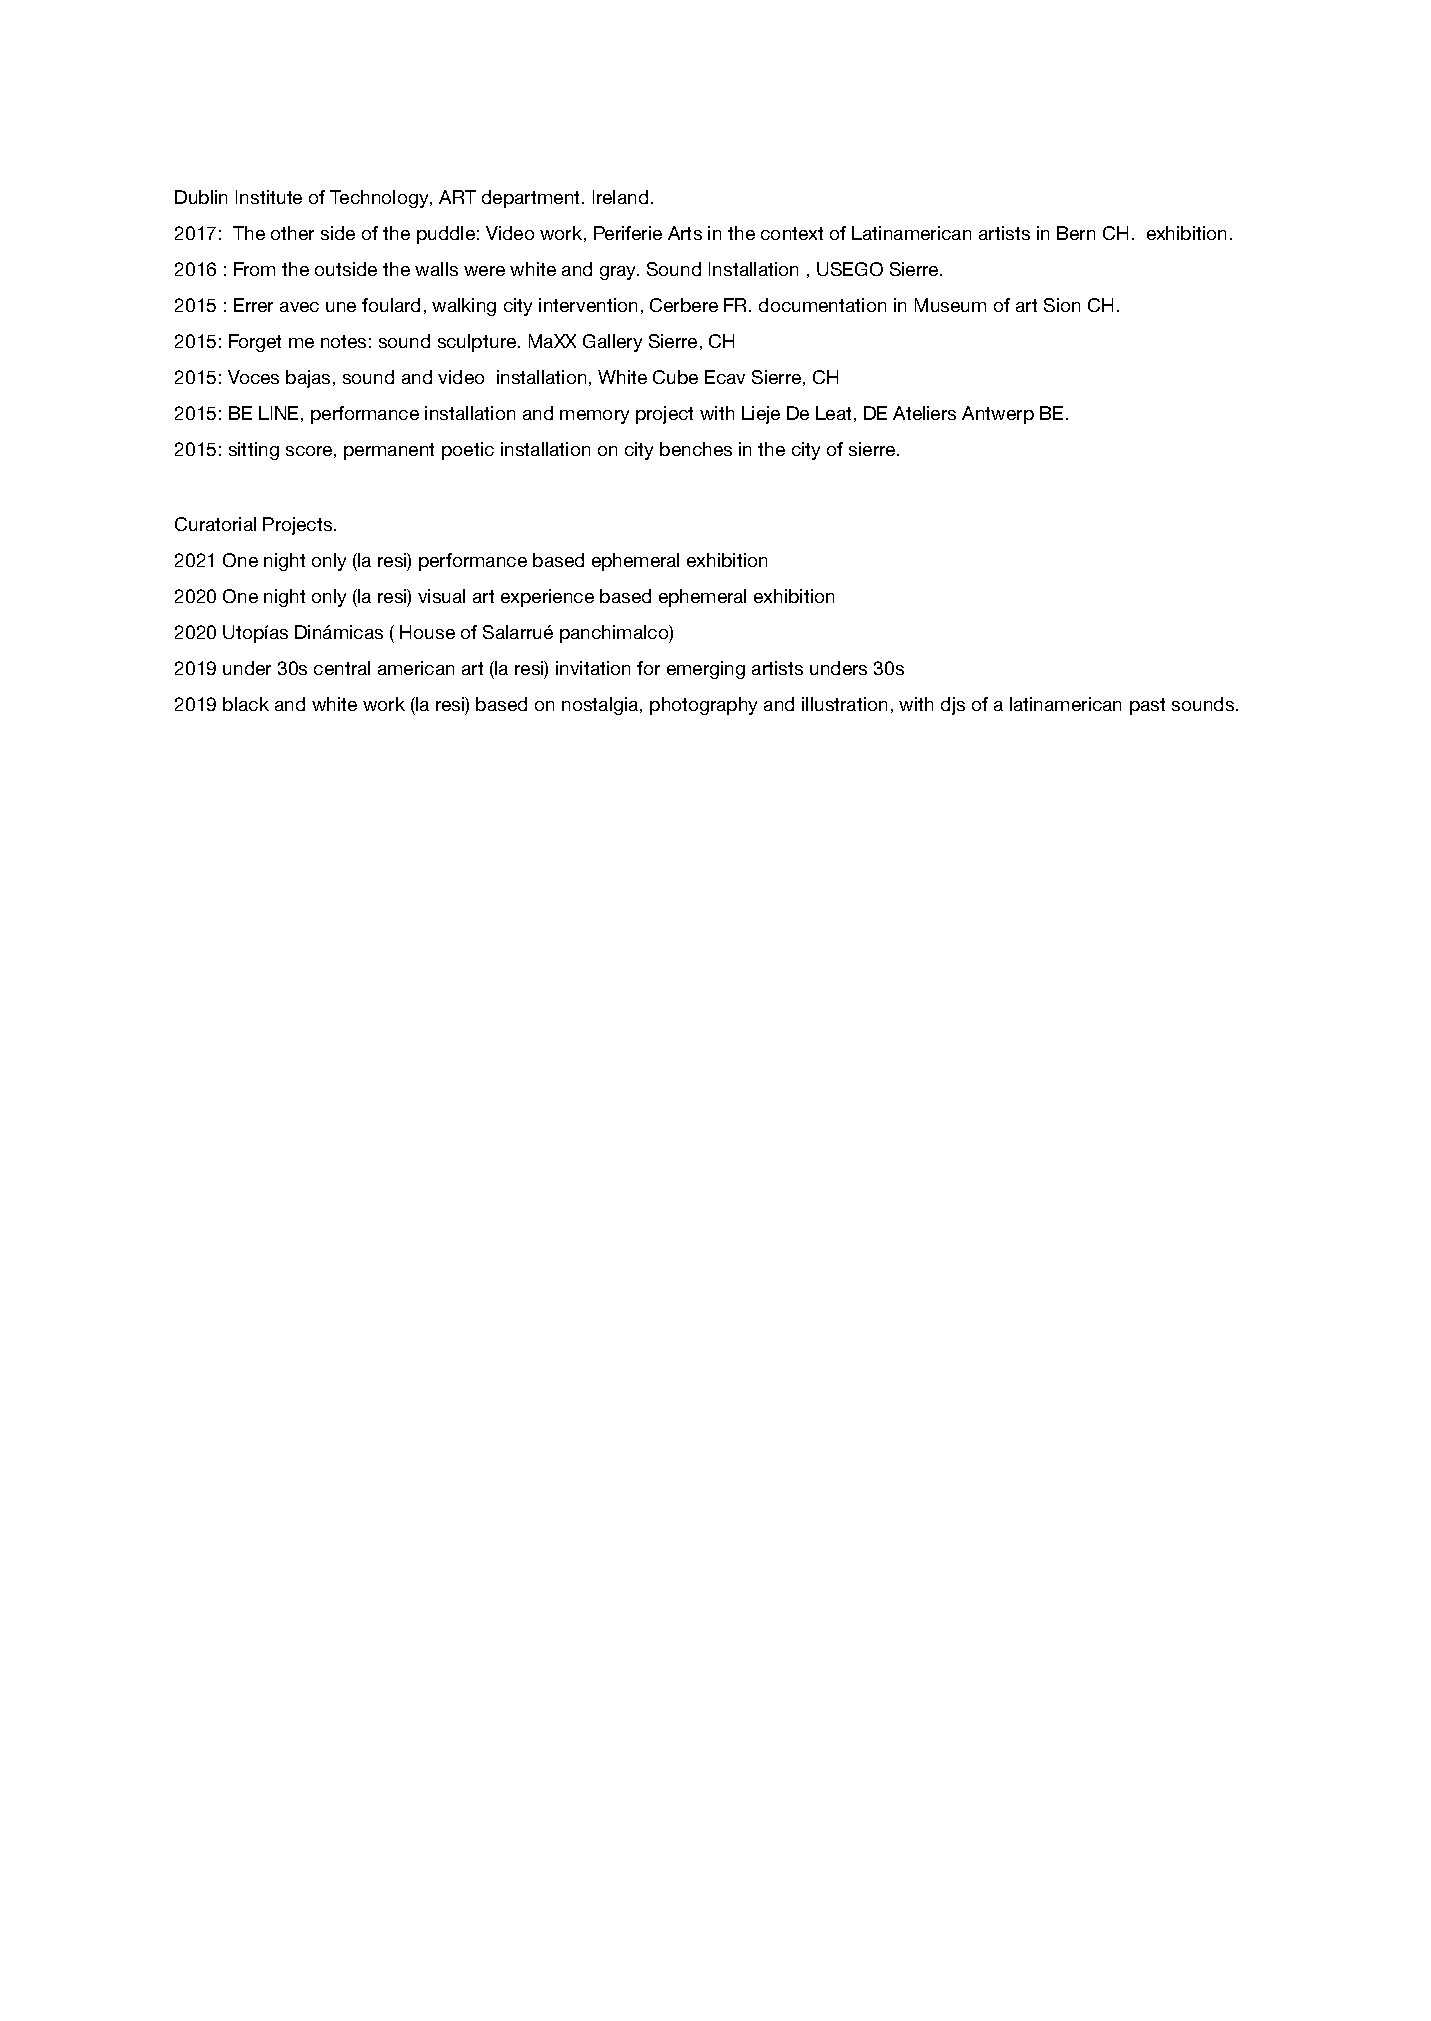 The width and height of the document is (1431, 2021). I want to click on black, so click(246, 704).
